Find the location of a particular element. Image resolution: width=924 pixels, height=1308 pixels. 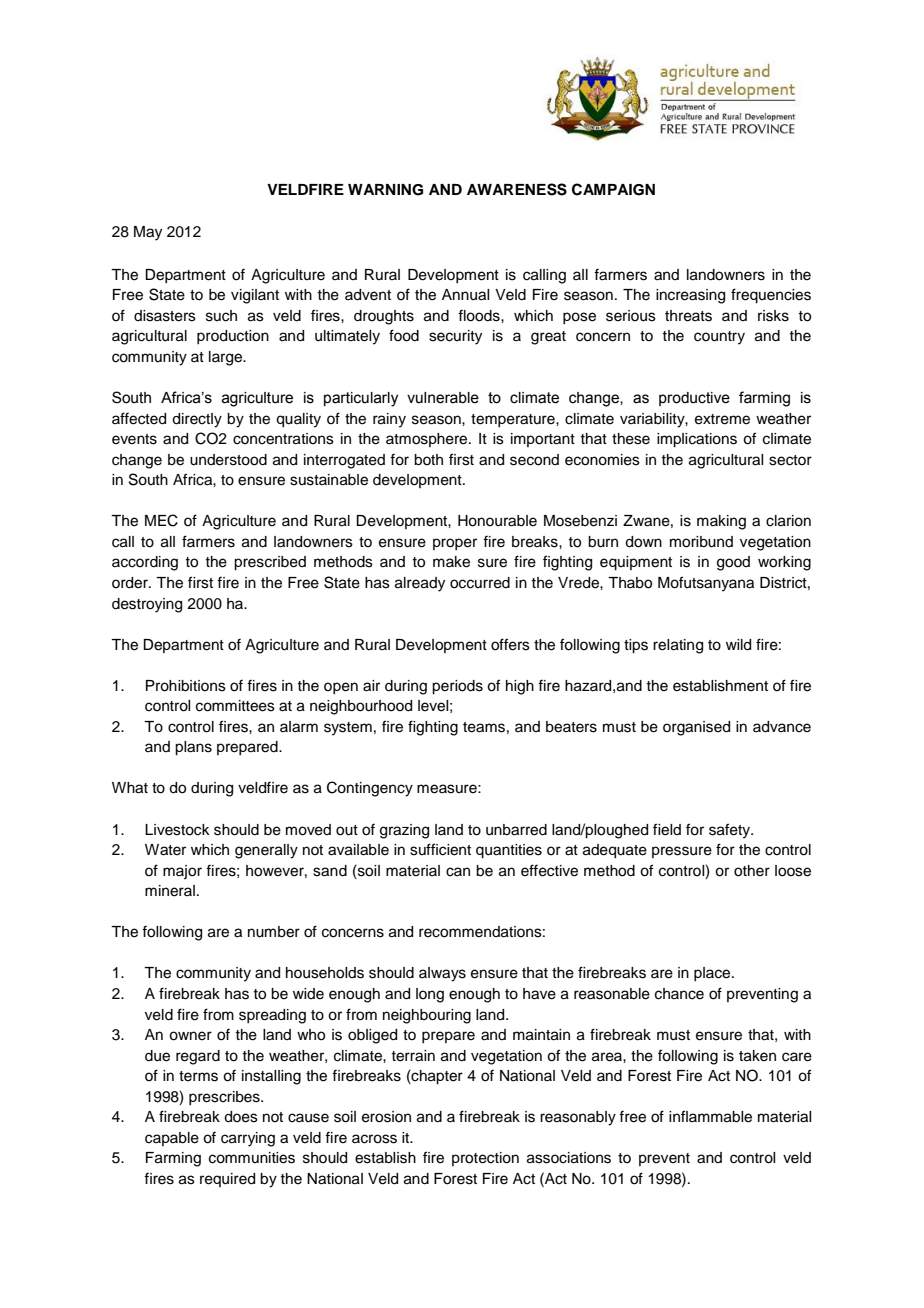

carrying is located at coordinates (248, 1139).
